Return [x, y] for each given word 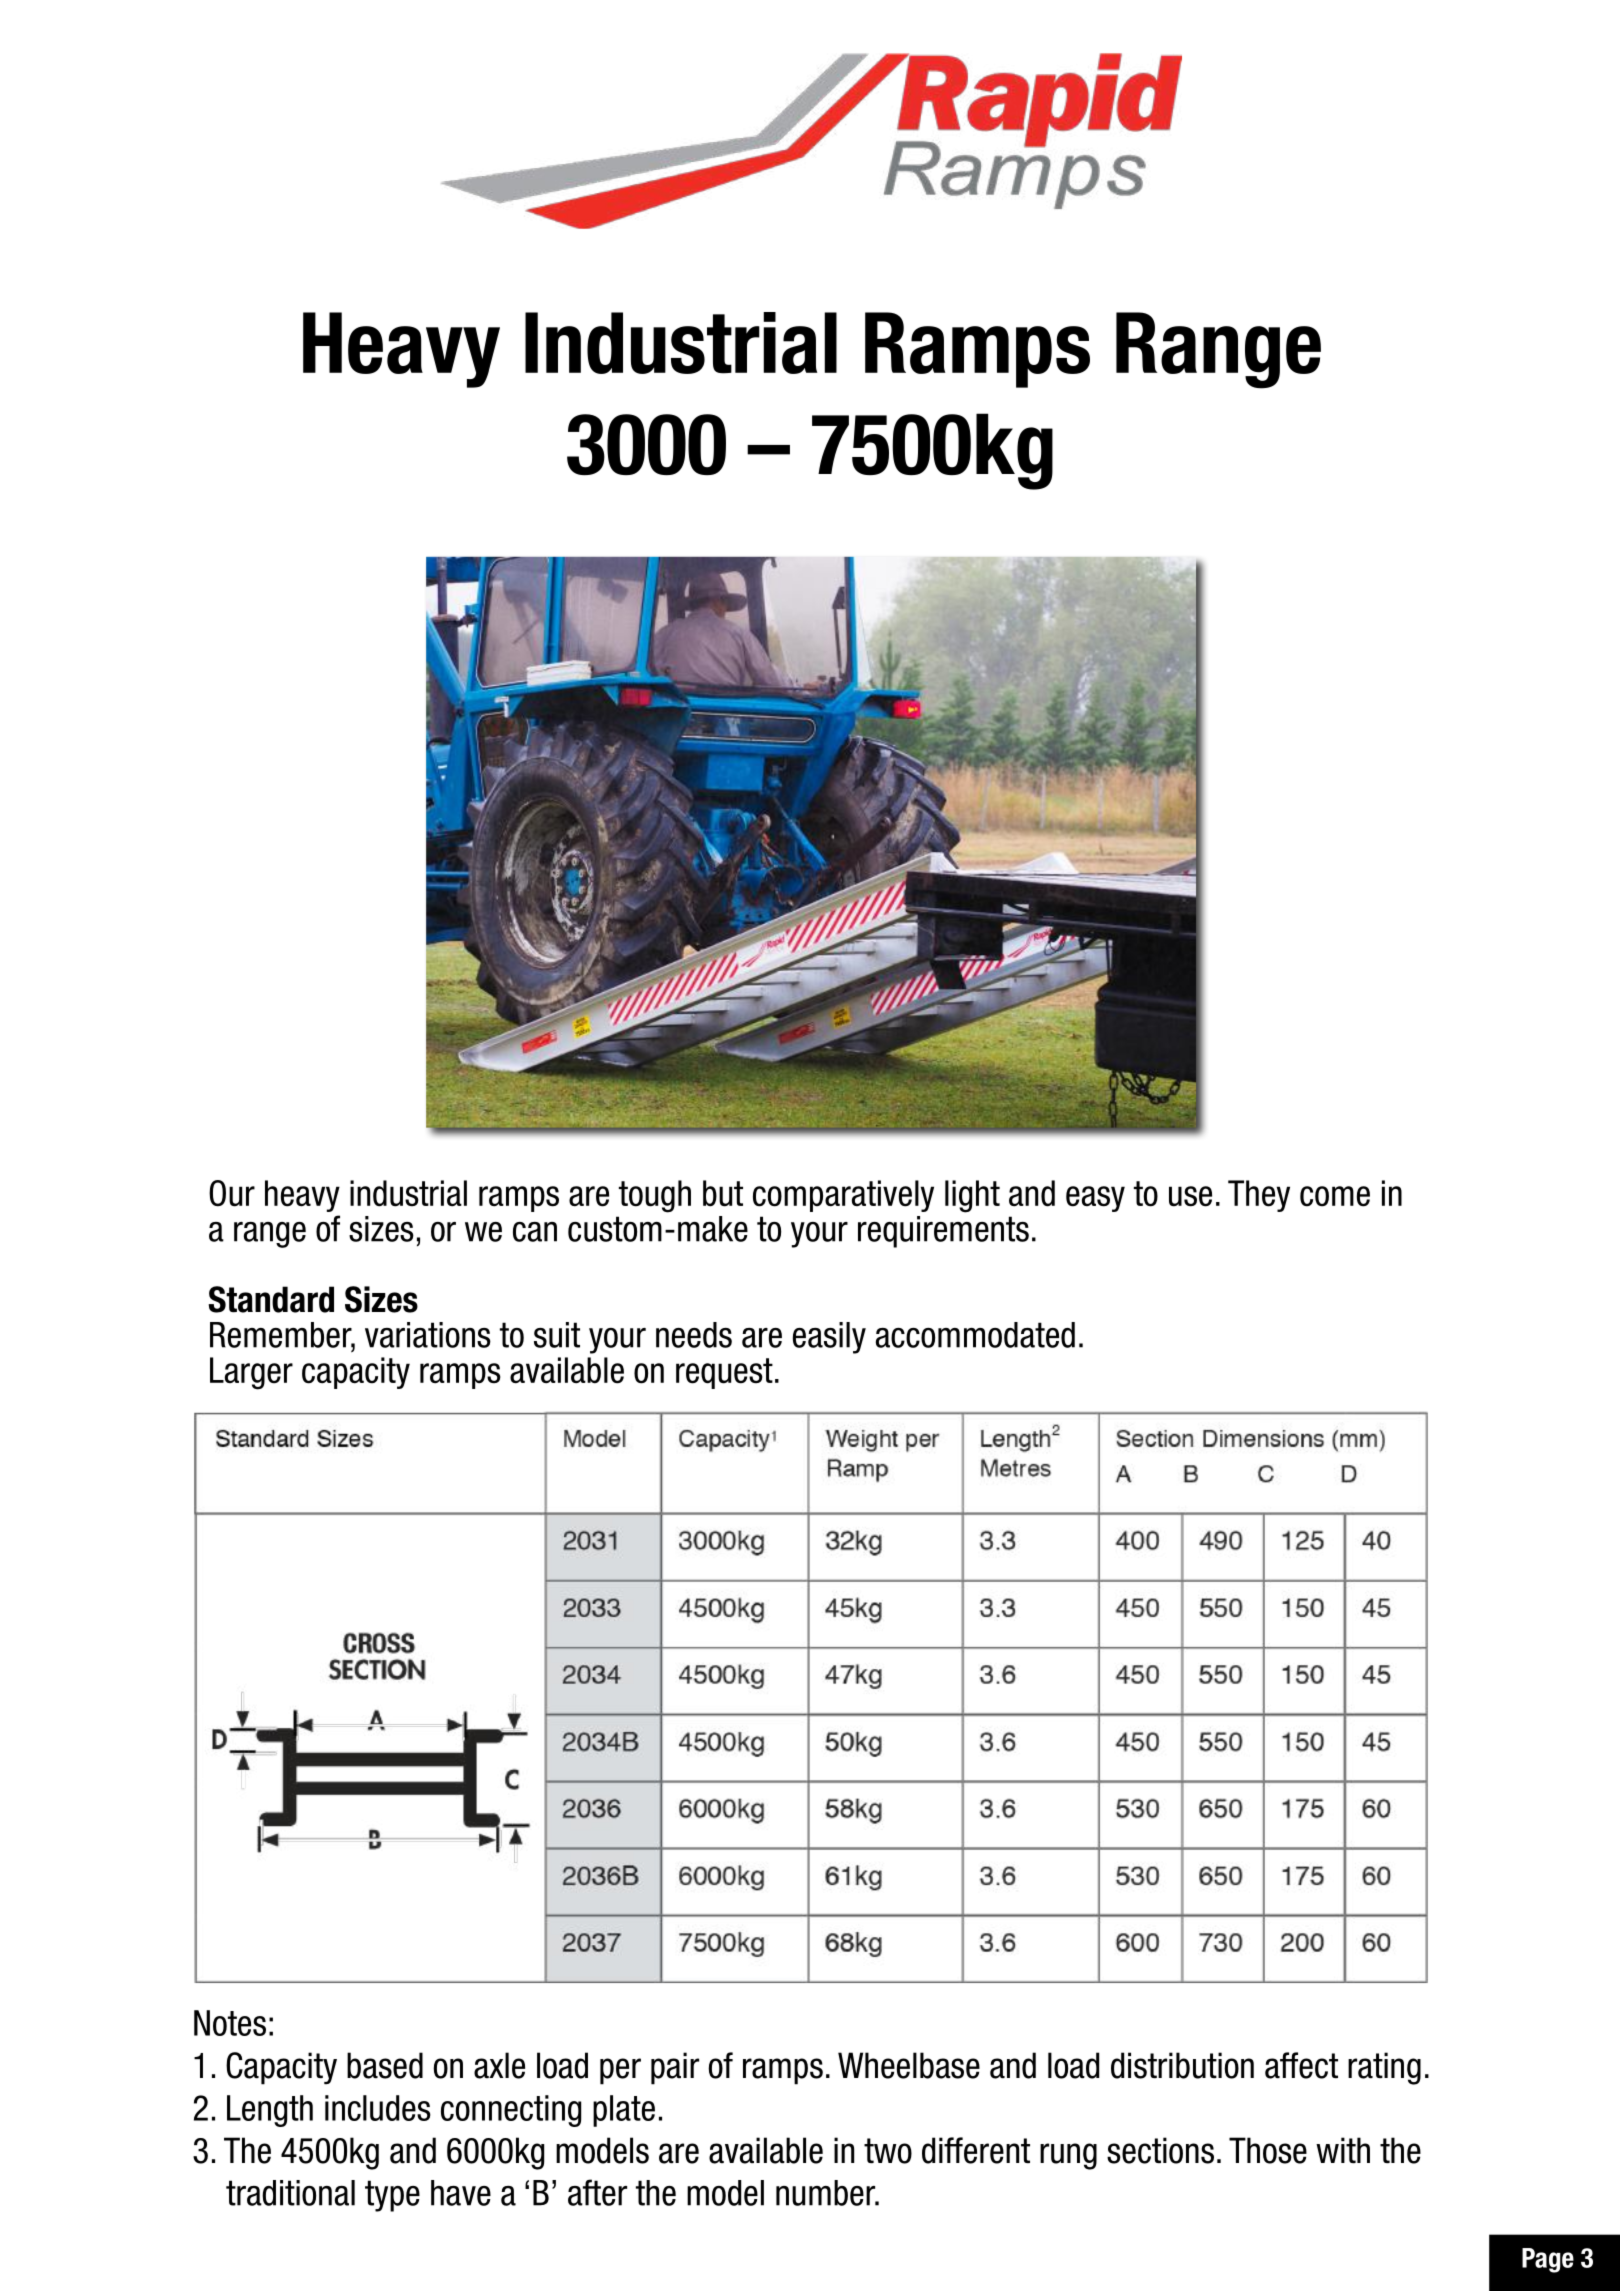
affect [1301, 2065]
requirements [943, 1232]
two [888, 2151]
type [392, 2196]
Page [1548, 2260]
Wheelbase [909, 2065]
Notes [230, 2023]
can [535, 1232]
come [1335, 1196]
